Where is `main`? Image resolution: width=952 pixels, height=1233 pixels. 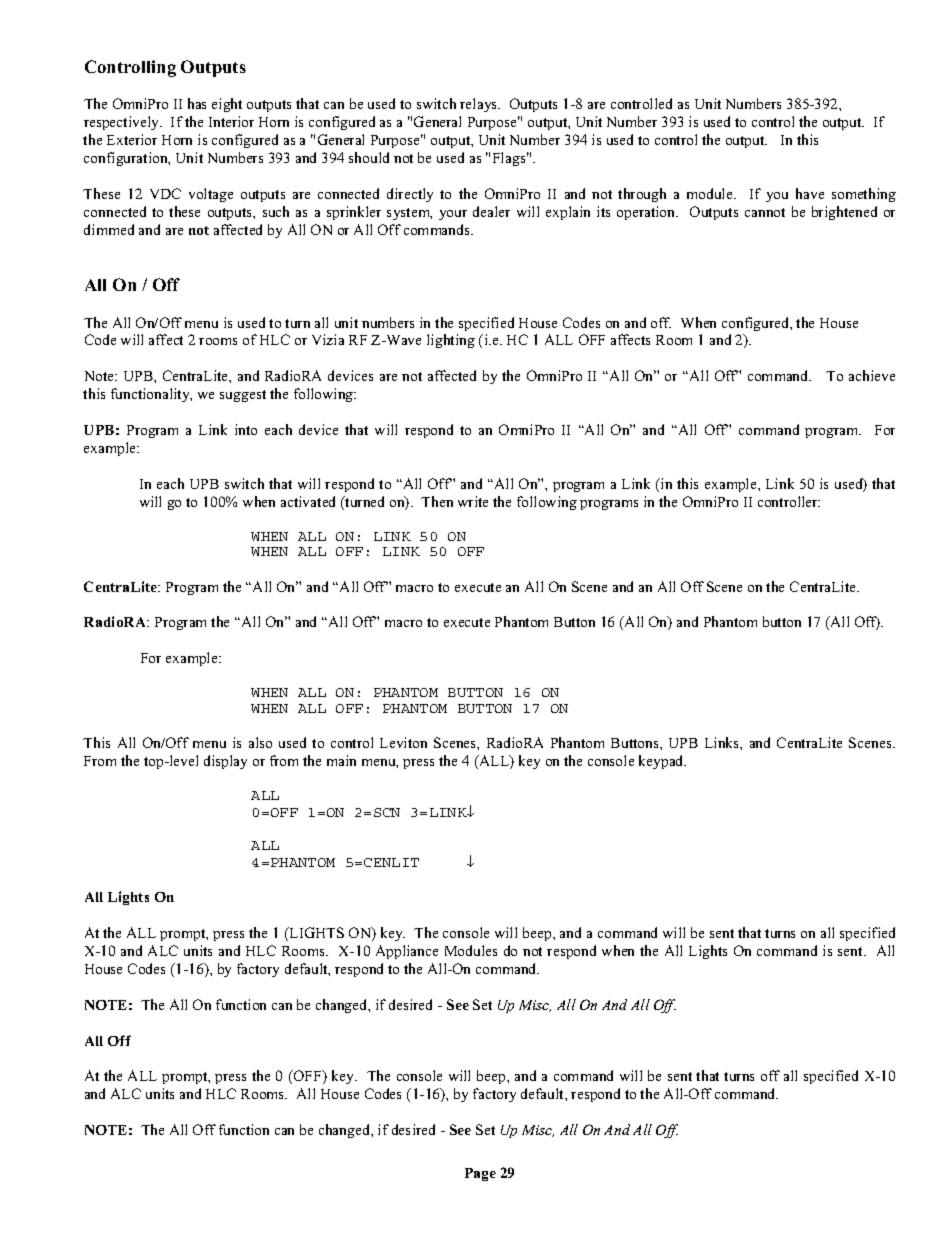
main is located at coordinates (341, 760).
